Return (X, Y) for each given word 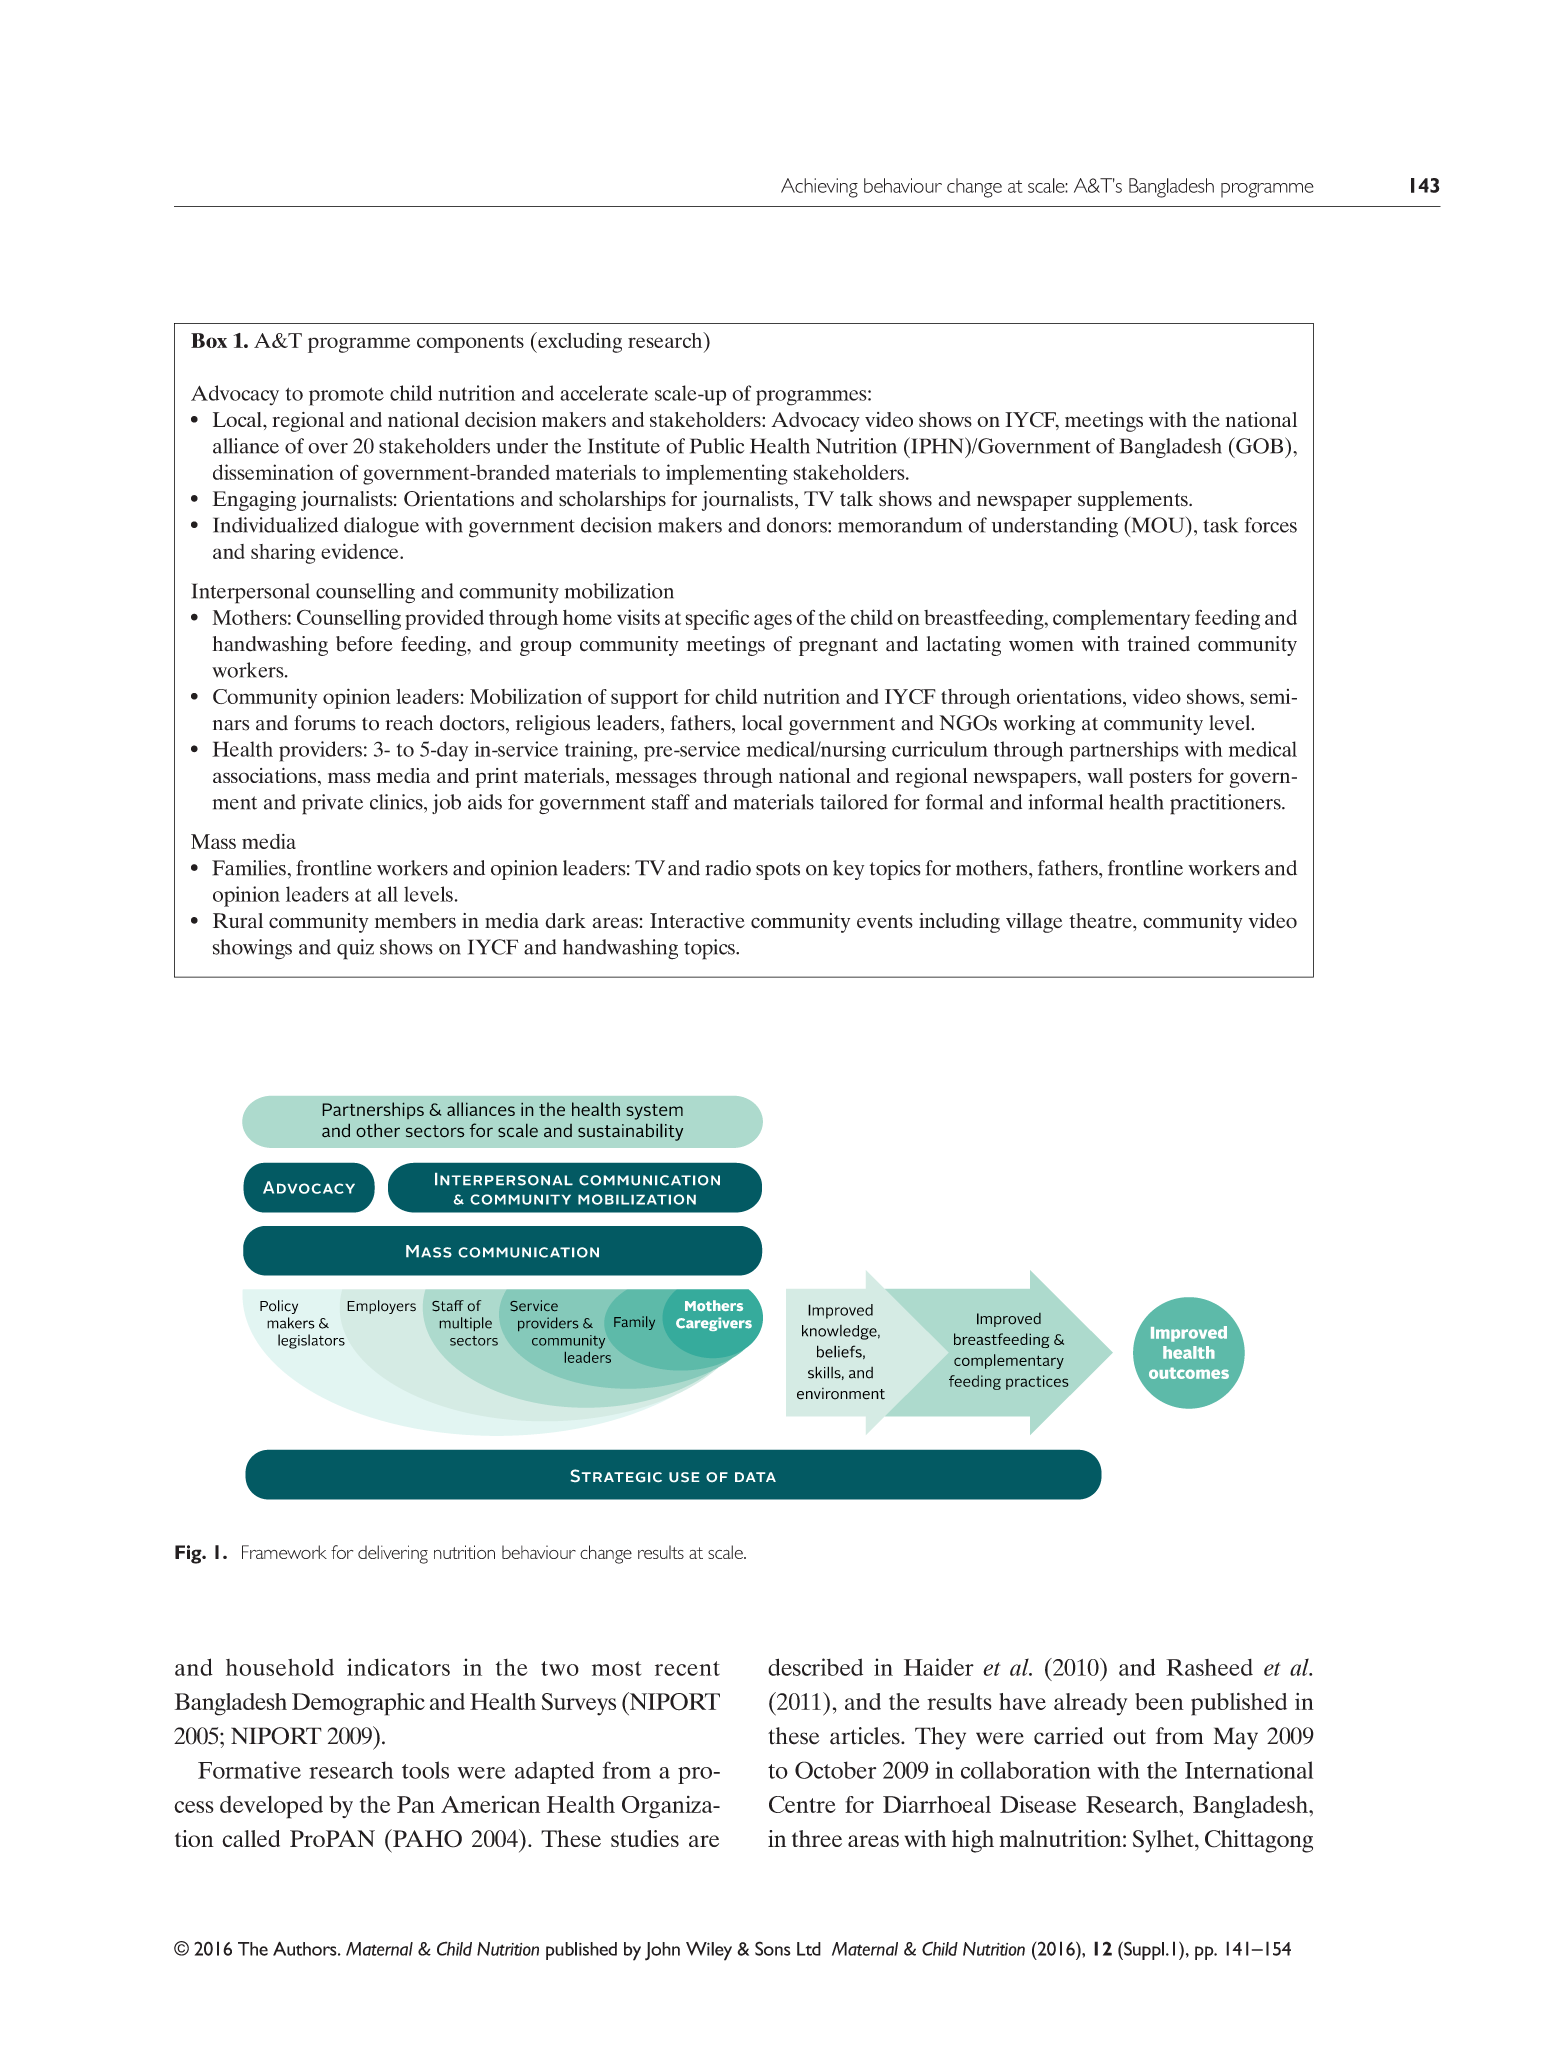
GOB (1260, 445)
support (644, 700)
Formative (249, 1770)
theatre (1101, 920)
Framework (284, 1552)
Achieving (819, 188)
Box (209, 340)
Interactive (697, 920)
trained (1158, 644)
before (364, 644)
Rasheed (1209, 1667)
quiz (355, 949)
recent (687, 1668)
